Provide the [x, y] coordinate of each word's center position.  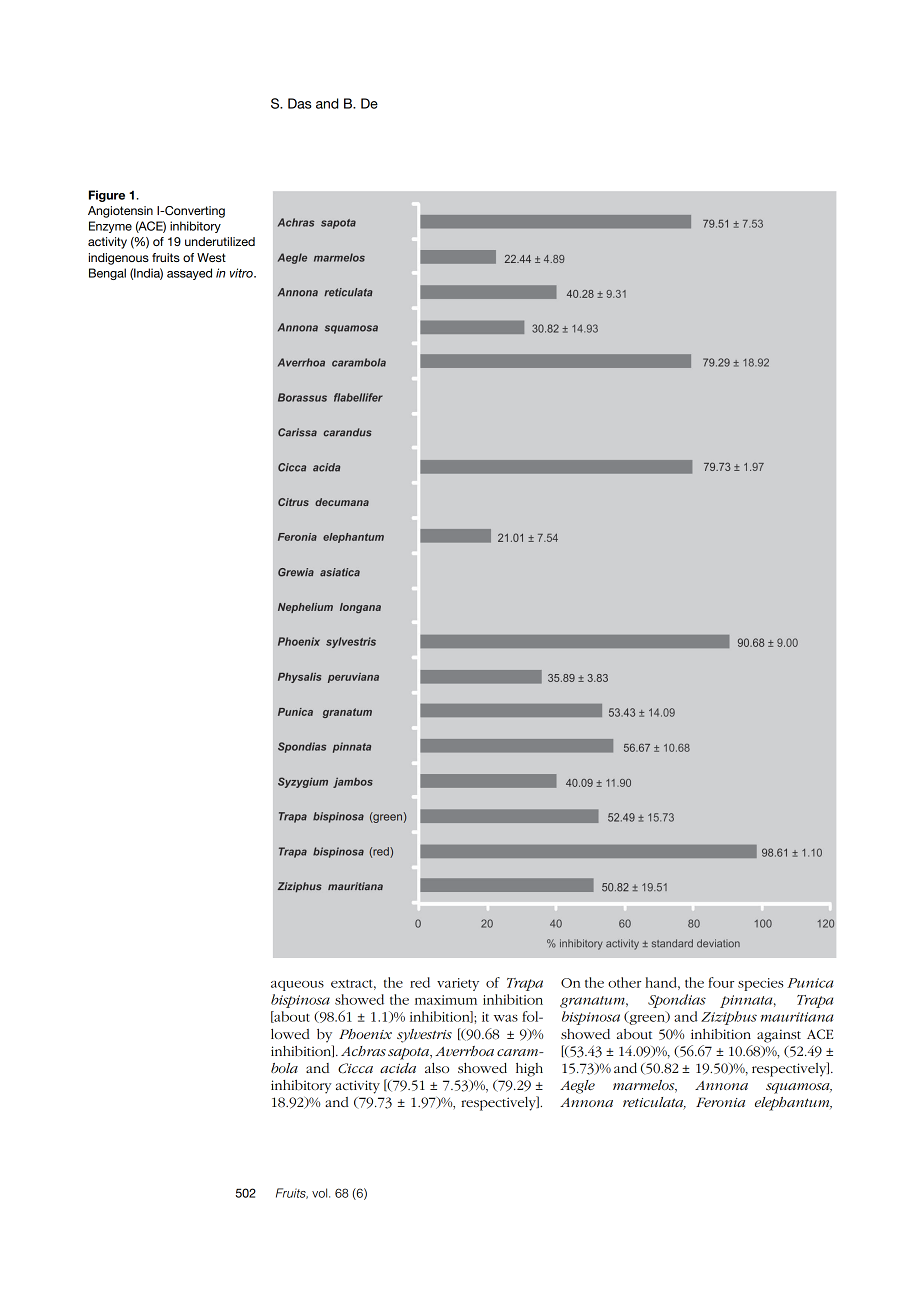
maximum [446, 1000]
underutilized [220, 241]
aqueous [297, 986]
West [211, 257]
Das [300, 103]
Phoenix [365, 1034]
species [761, 984]
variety [458, 984]
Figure [107, 196]
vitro [242, 273]
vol [321, 1193]
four [721, 982]
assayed [189, 274]
